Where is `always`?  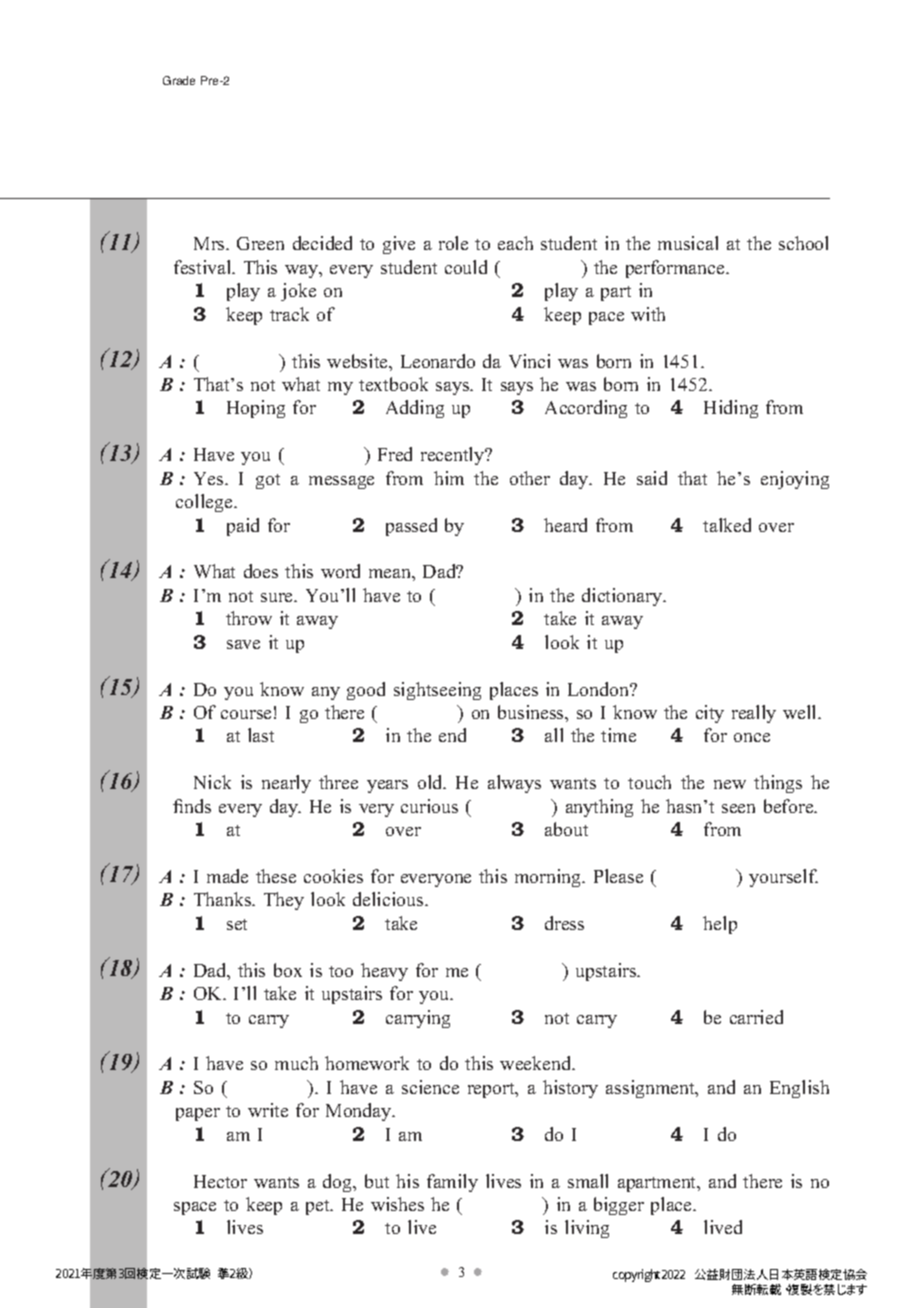
always is located at coordinates (514, 784).
